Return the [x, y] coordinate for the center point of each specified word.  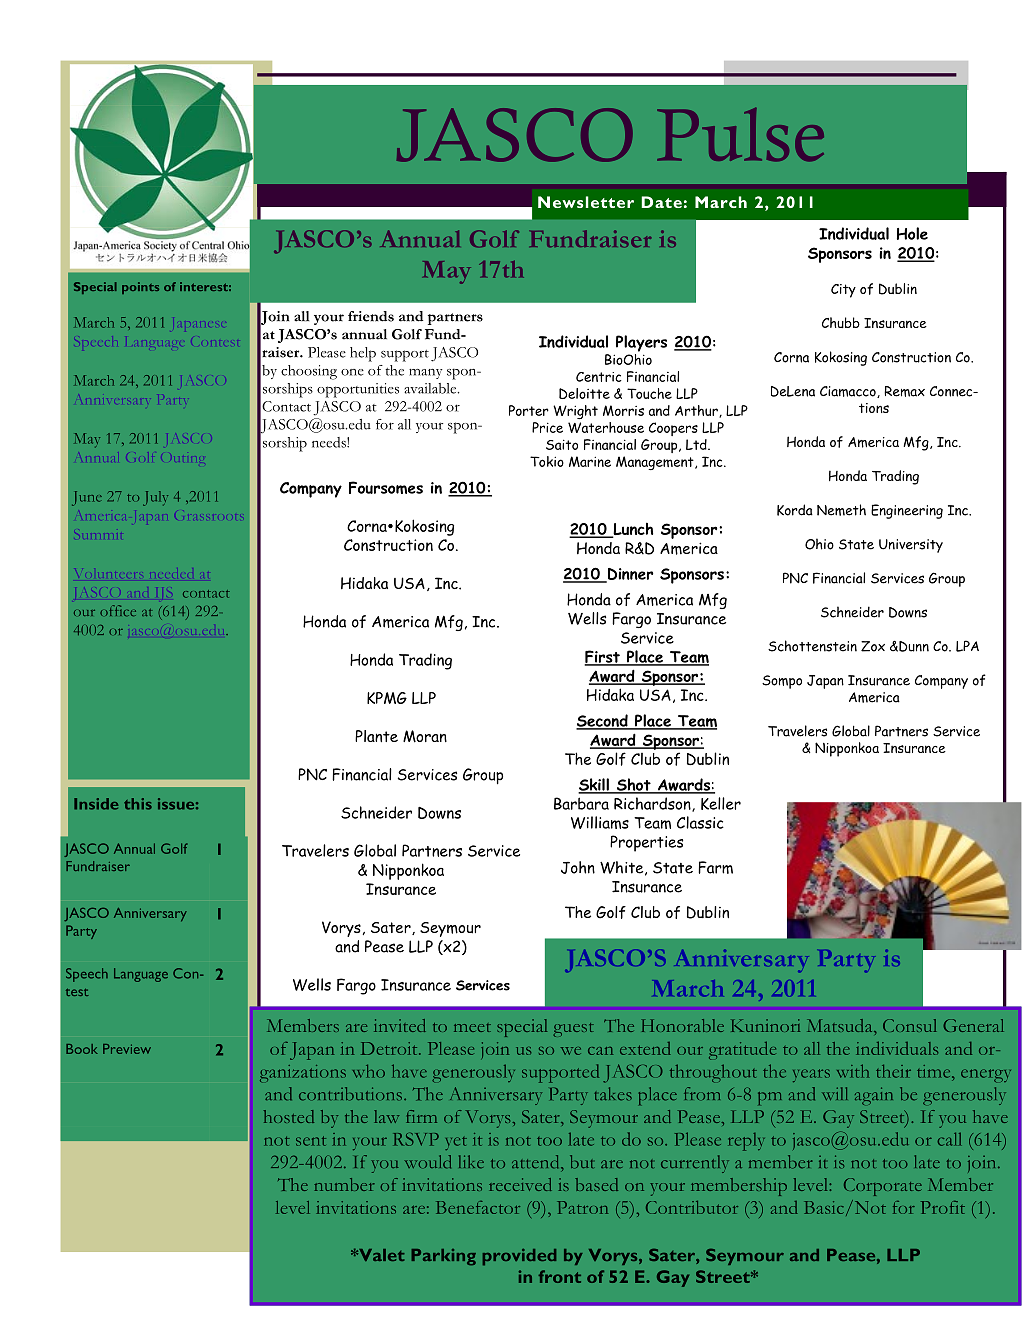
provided [519, 1257]
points [140, 288]
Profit [943, 1207]
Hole [912, 233]
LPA [967, 646]
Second [603, 721]
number [344, 1184]
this [138, 804]
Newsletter [586, 202]
